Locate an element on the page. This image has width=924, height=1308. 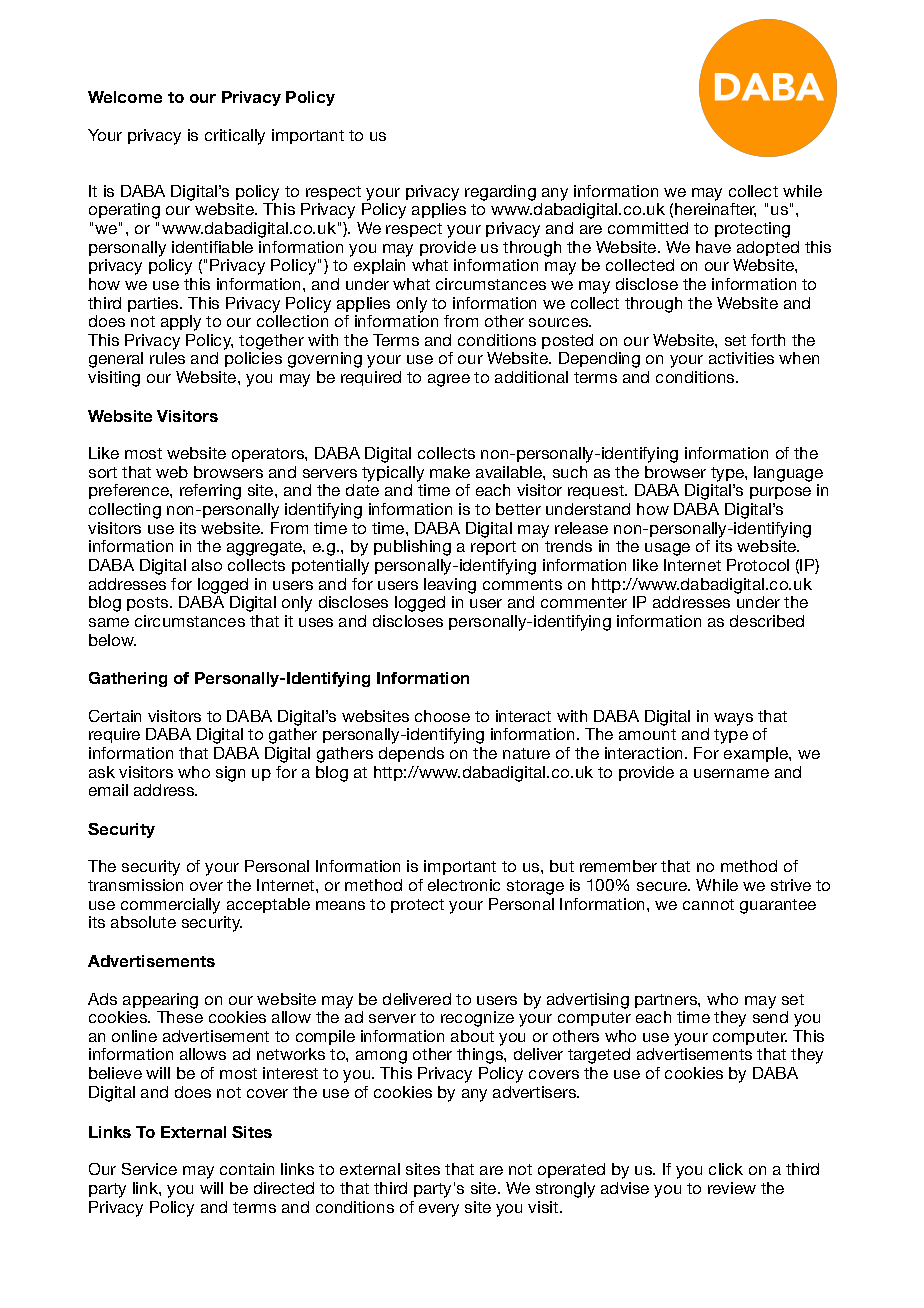
critically is located at coordinates (235, 137).
